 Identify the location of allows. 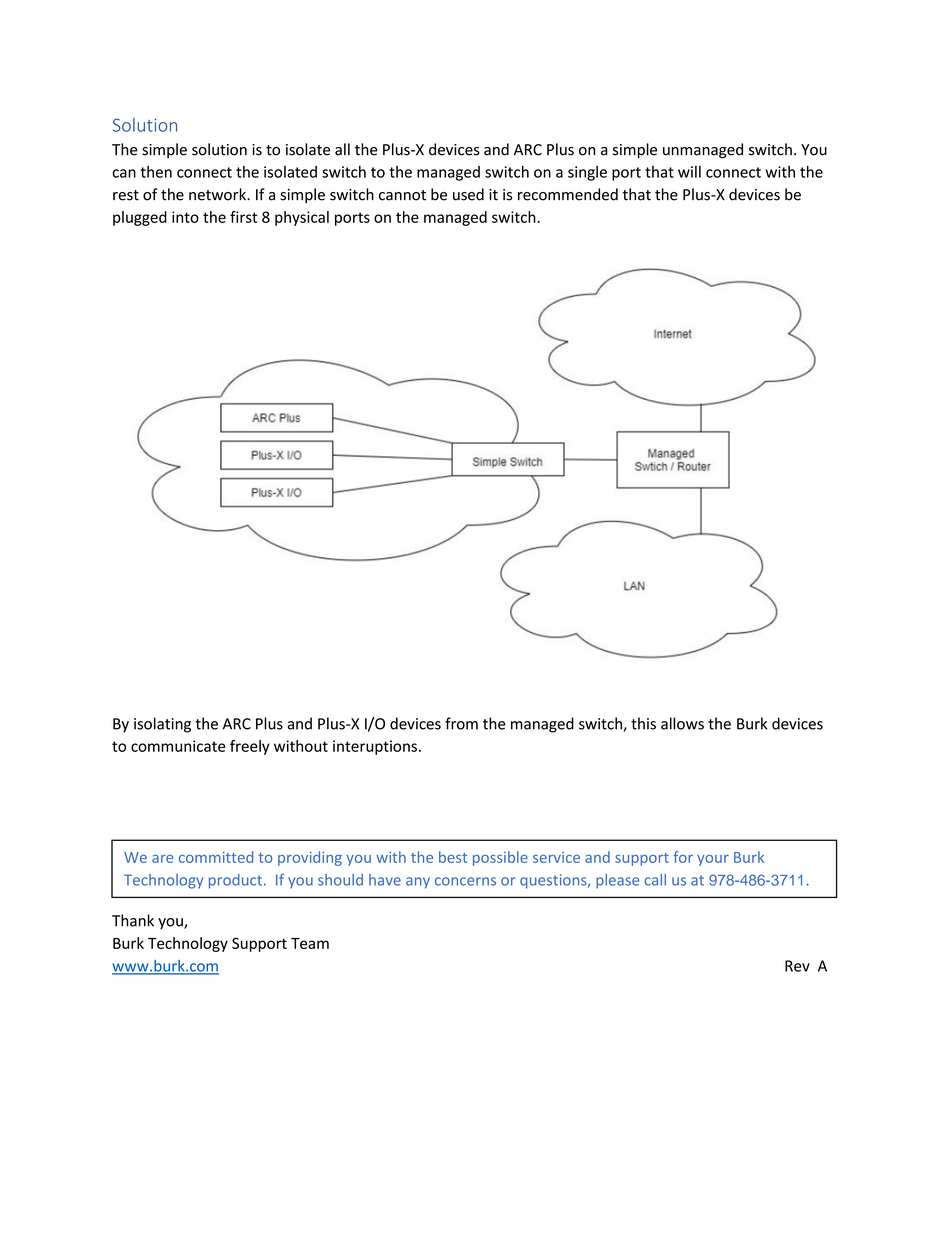
(682, 723).
